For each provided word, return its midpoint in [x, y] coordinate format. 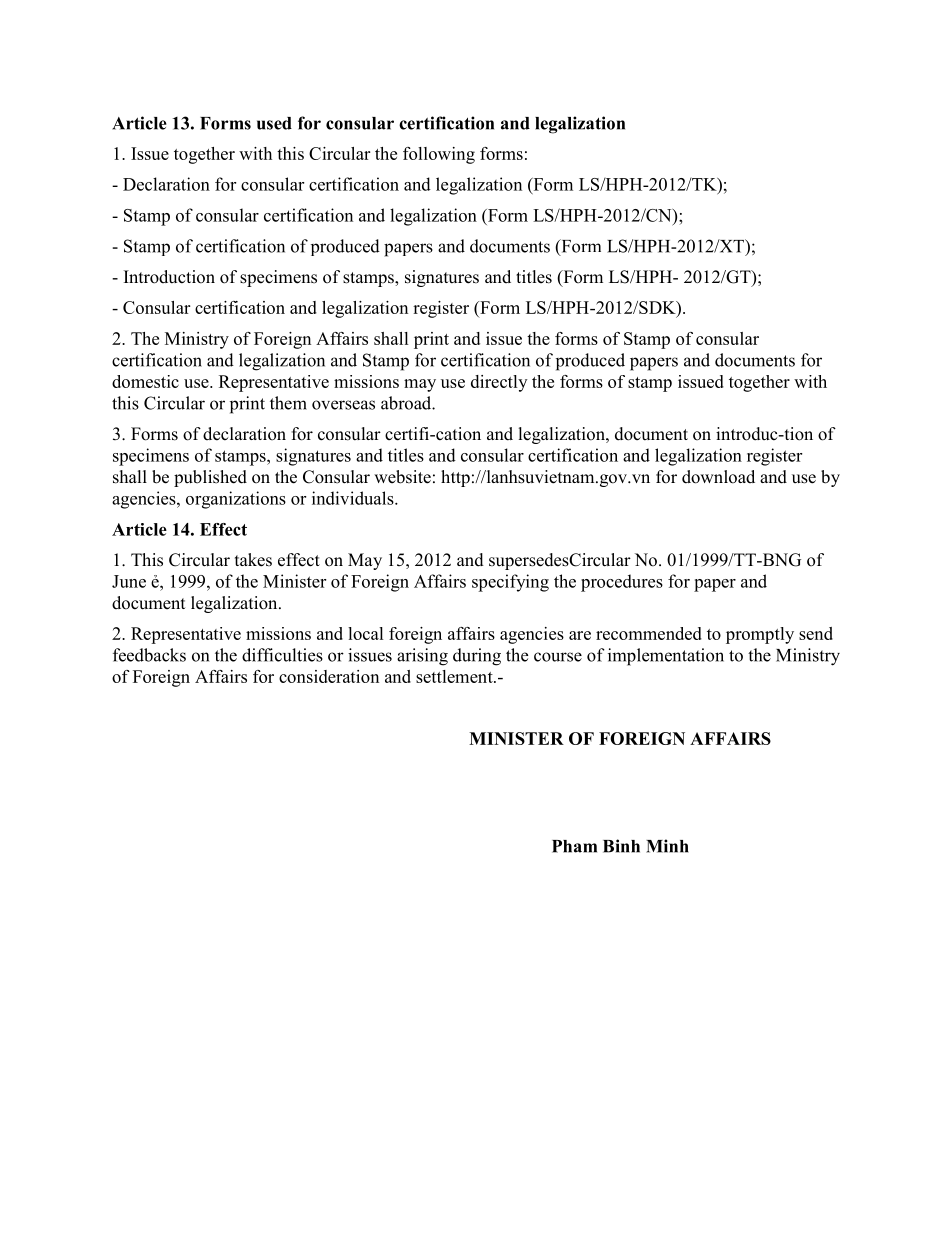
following [439, 155]
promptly [760, 635]
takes [253, 560]
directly [499, 383]
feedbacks [149, 655]
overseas [343, 405]
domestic [145, 381]
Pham [574, 846]
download [718, 477]
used [274, 123]
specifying [510, 583]
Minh [667, 846]
